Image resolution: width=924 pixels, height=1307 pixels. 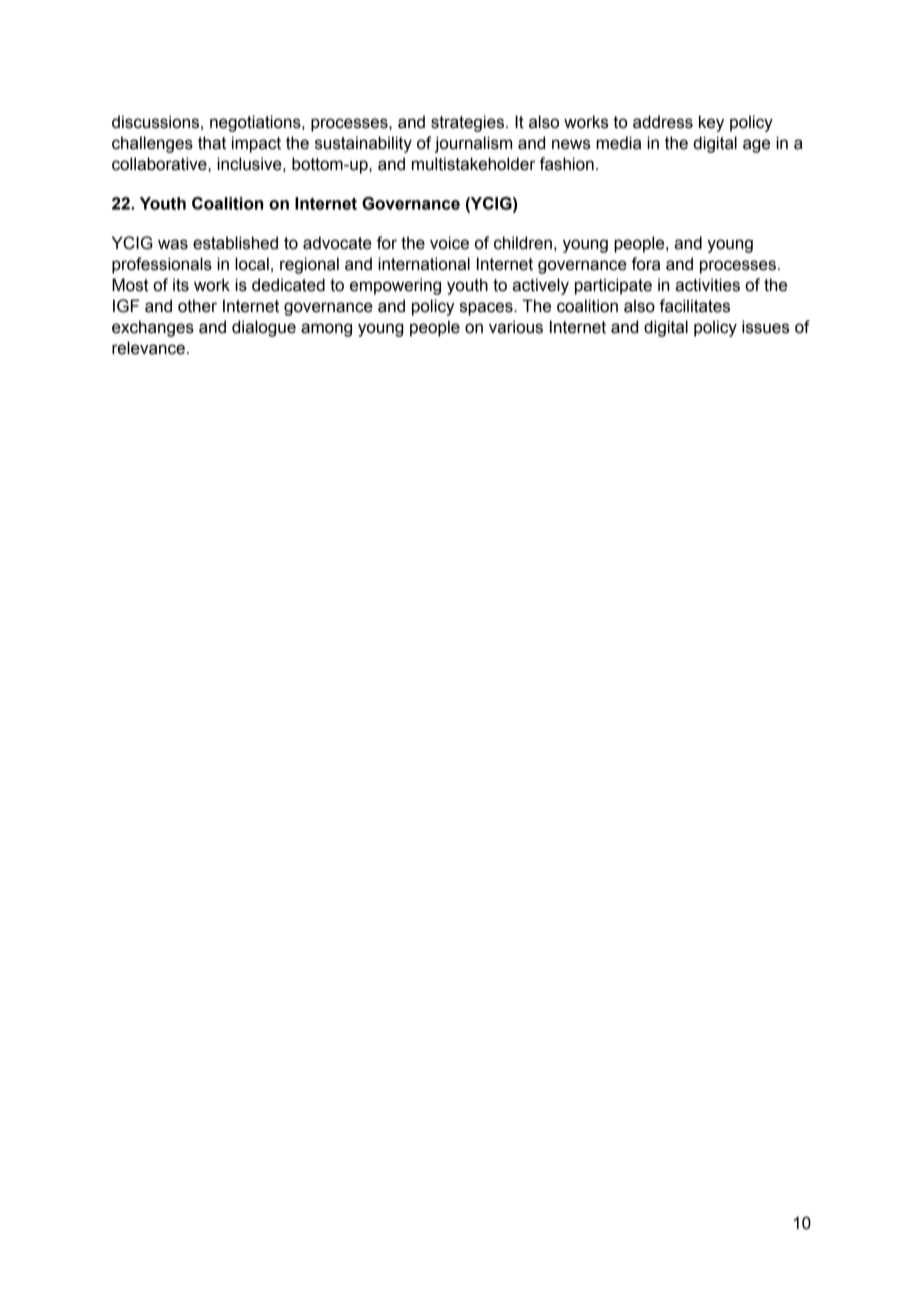 What do you see at coordinates (469, 123) in the screenshot?
I see `strategies` at bounding box center [469, 123].
